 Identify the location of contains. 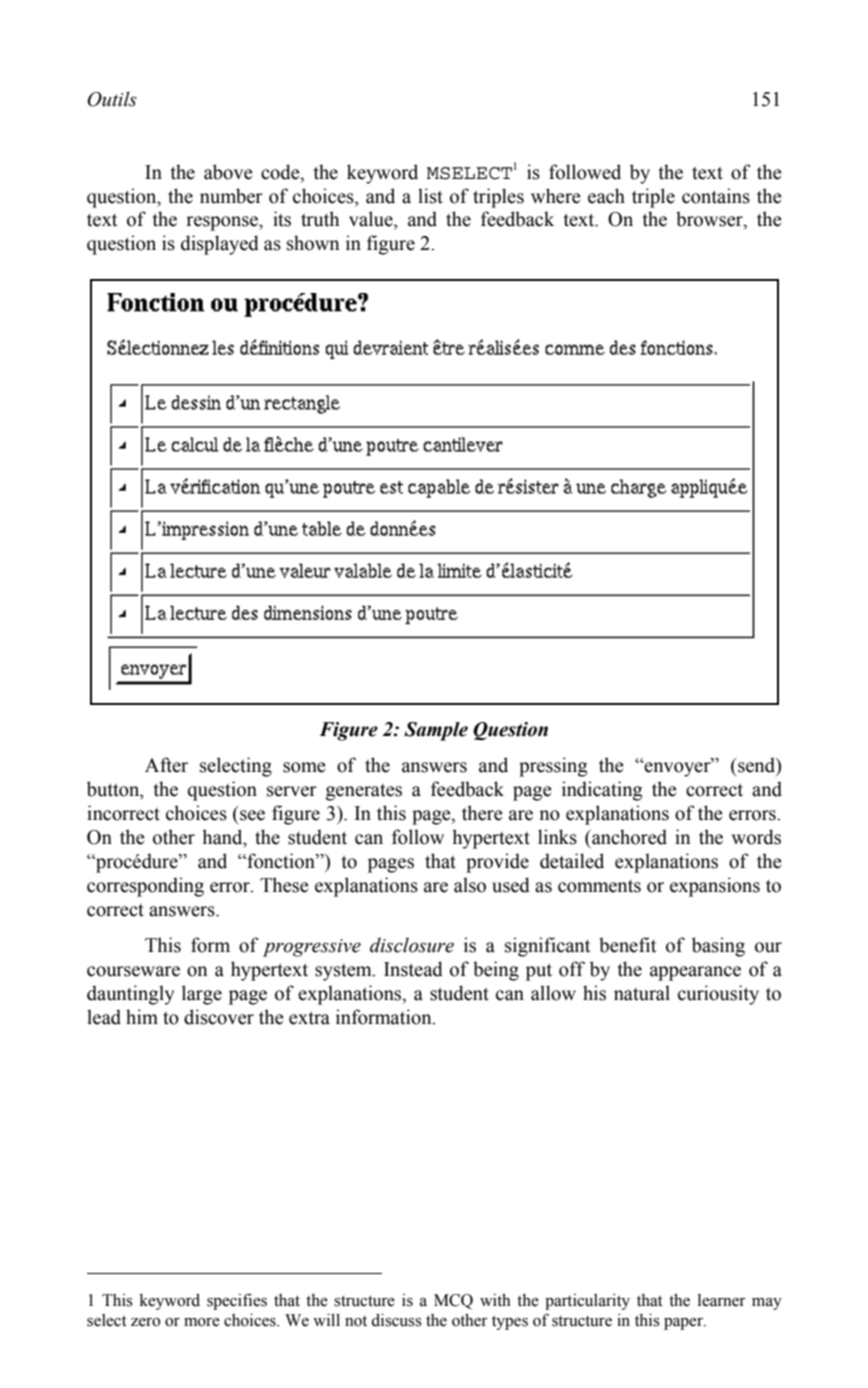
(716, 196).
